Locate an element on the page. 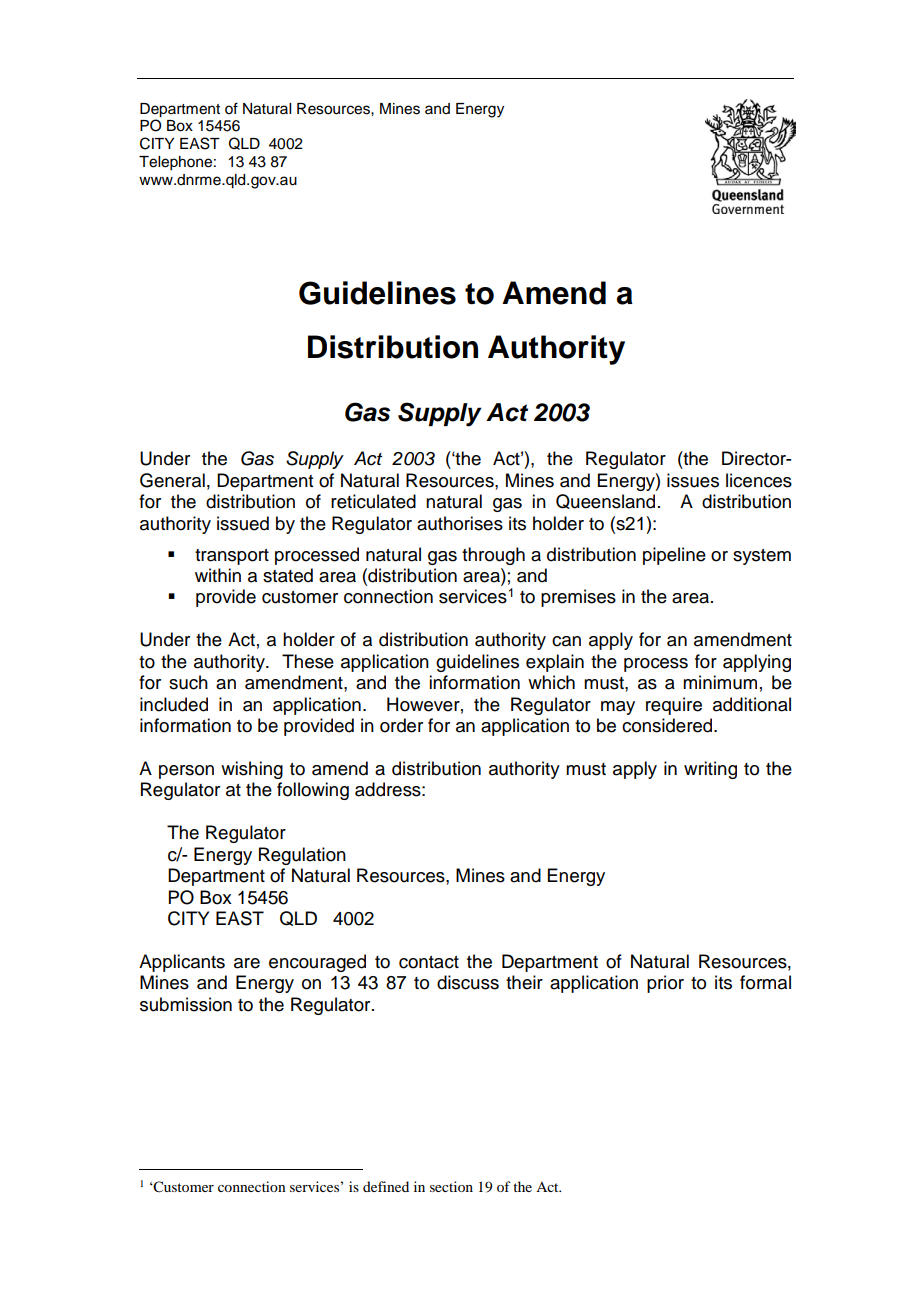  issued is located at coordinates (243, 523).
